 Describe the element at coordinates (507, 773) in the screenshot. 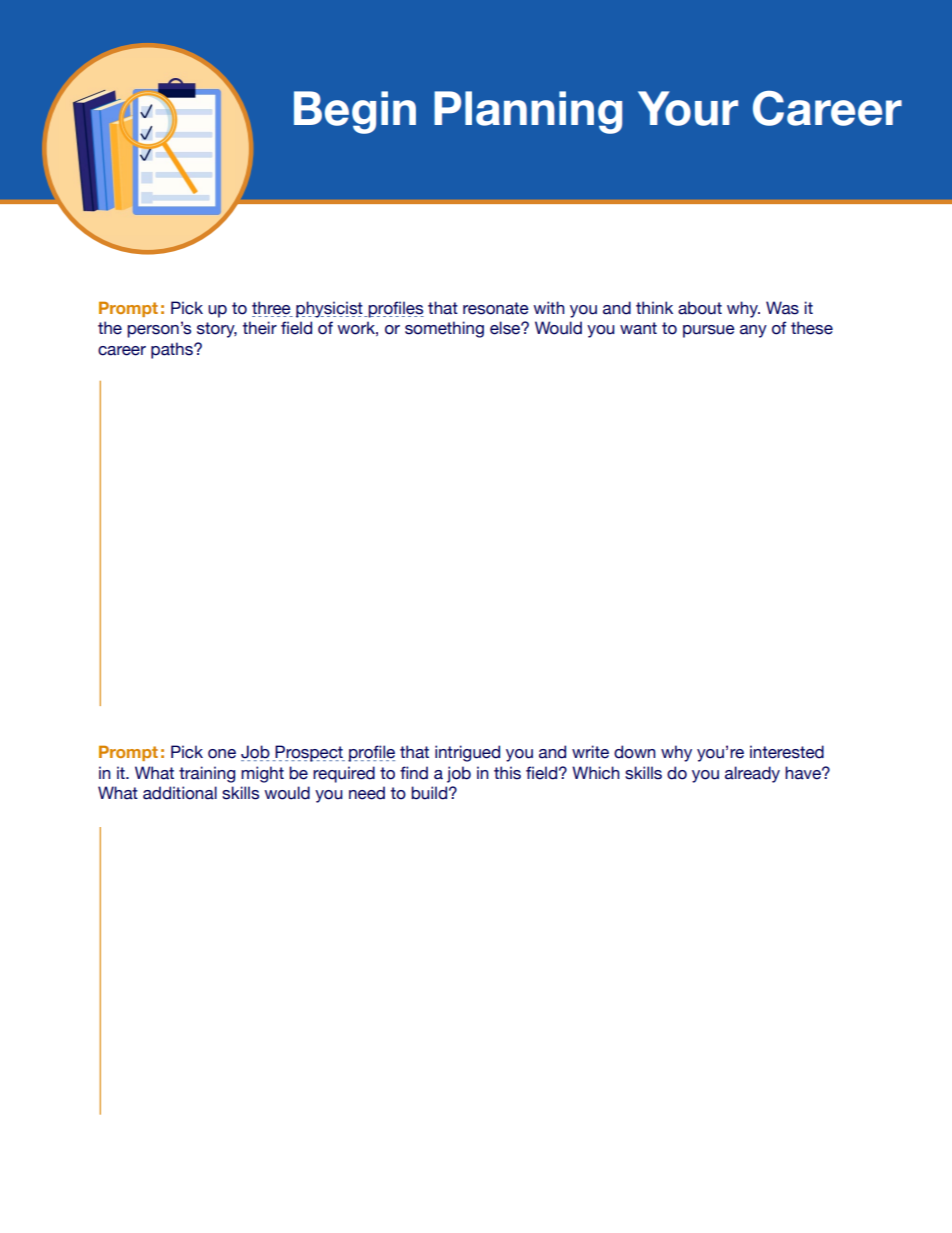

I see `this` at that location.
